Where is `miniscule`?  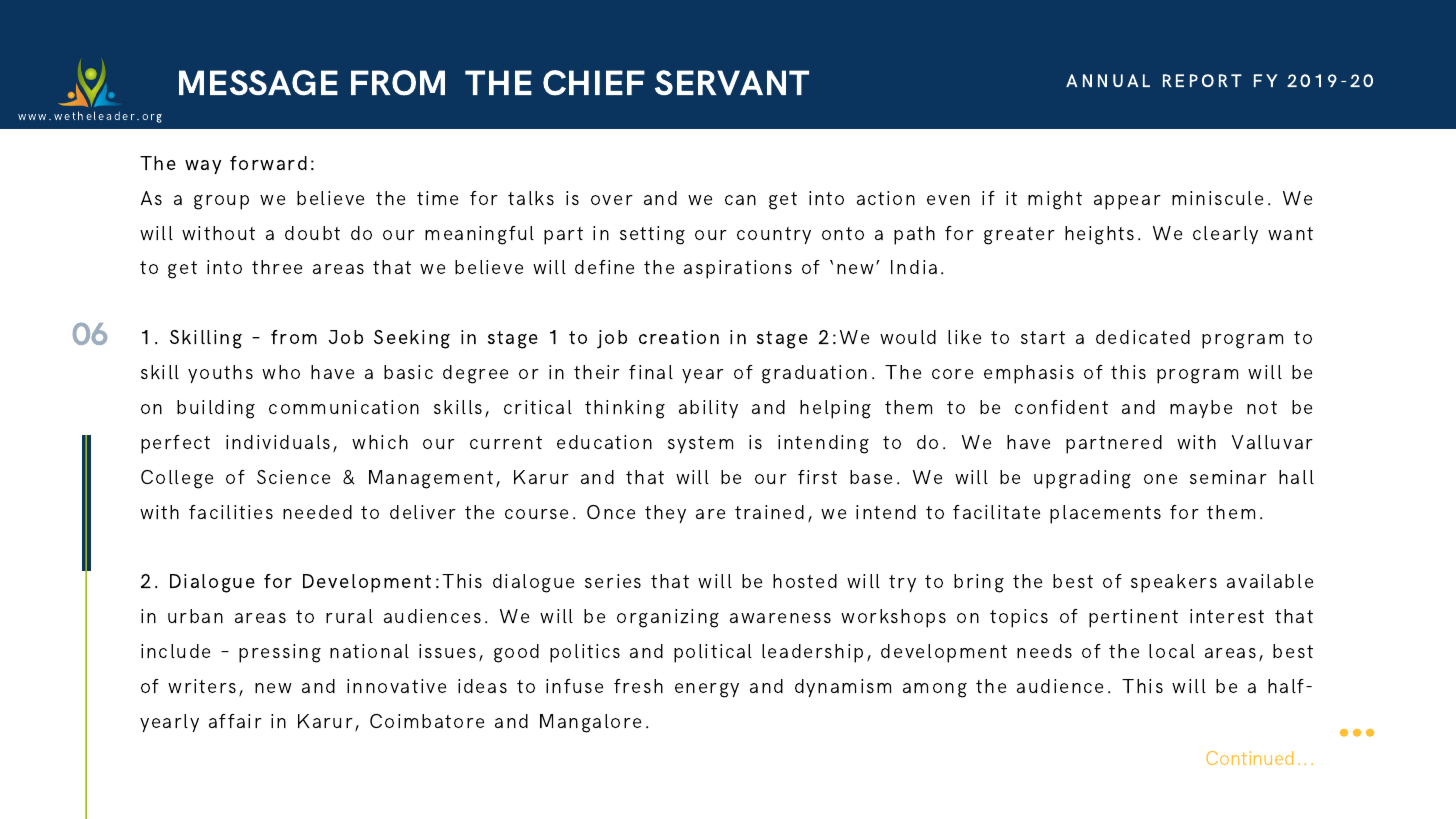 miniscule is located at coordinates (1217, 198).
